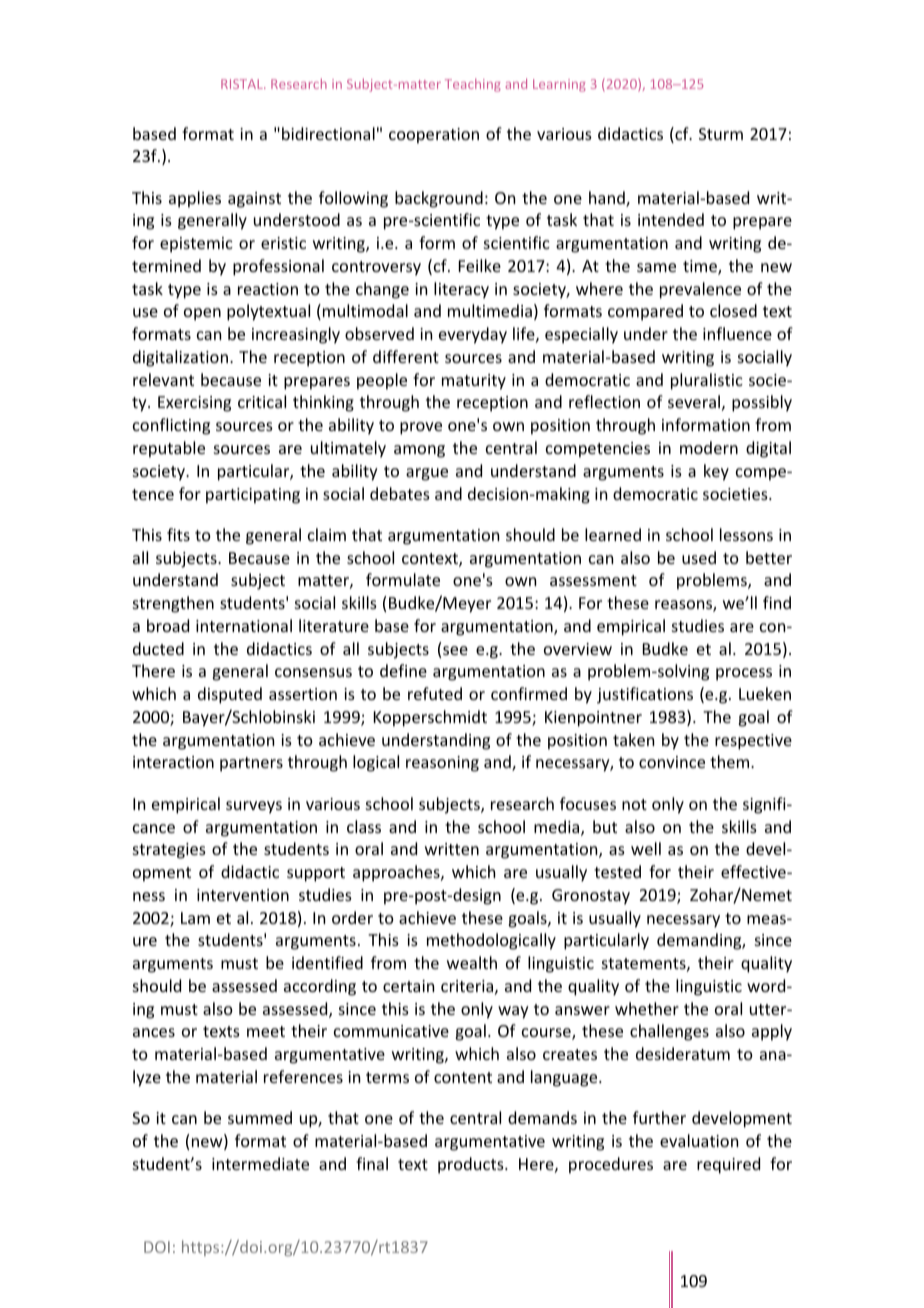  What do you see at coordinates (244, 625) in the document?
I see `international` at bounding box center [244, 625].
